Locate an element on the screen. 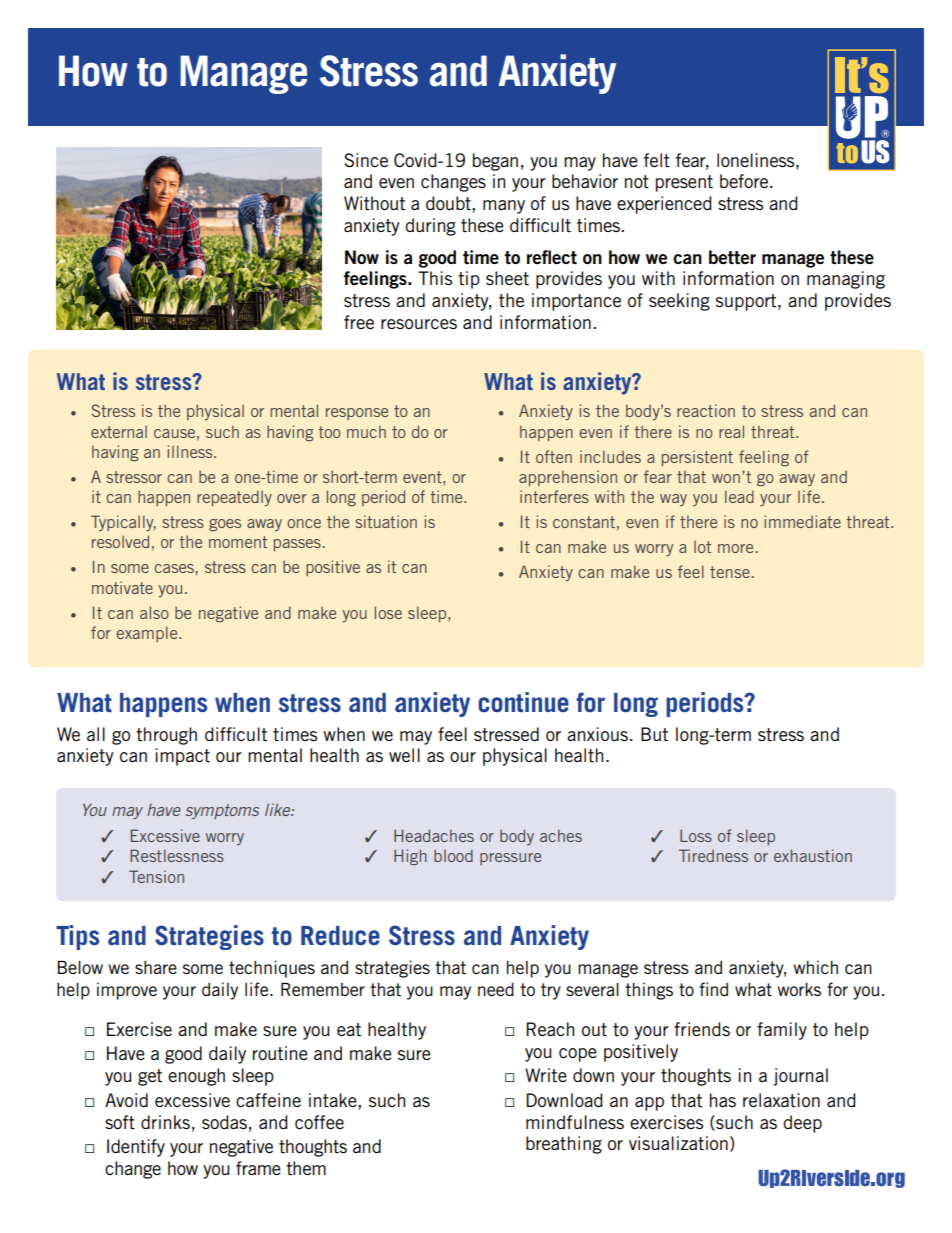 The width and height of the screenshot is (952, 1233). tense is located at coordinates (730, 572).
